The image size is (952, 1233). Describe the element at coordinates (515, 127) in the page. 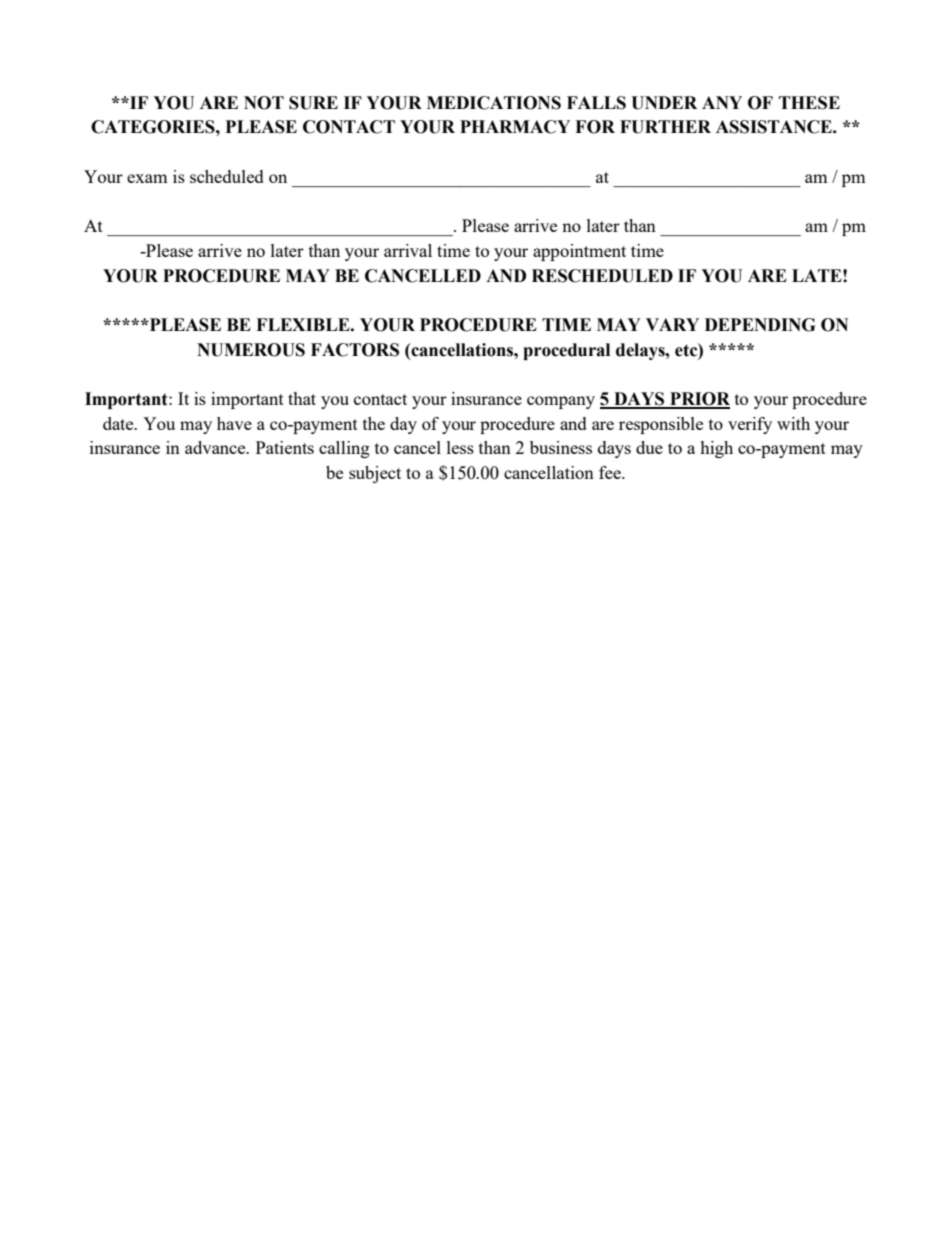

I see `PHARMACY` at that location.
